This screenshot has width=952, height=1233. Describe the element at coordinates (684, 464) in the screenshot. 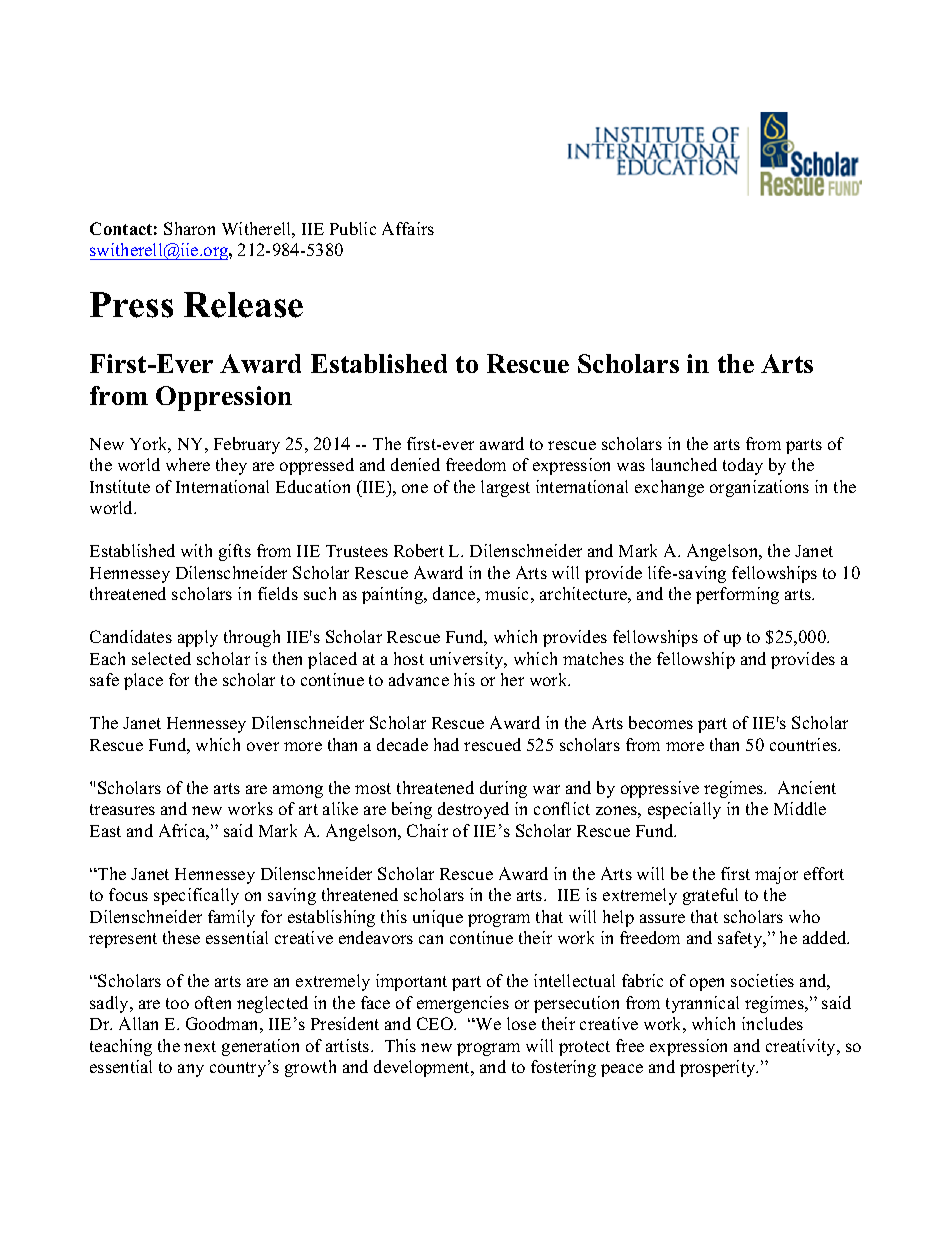

I see `launched` at that location.
